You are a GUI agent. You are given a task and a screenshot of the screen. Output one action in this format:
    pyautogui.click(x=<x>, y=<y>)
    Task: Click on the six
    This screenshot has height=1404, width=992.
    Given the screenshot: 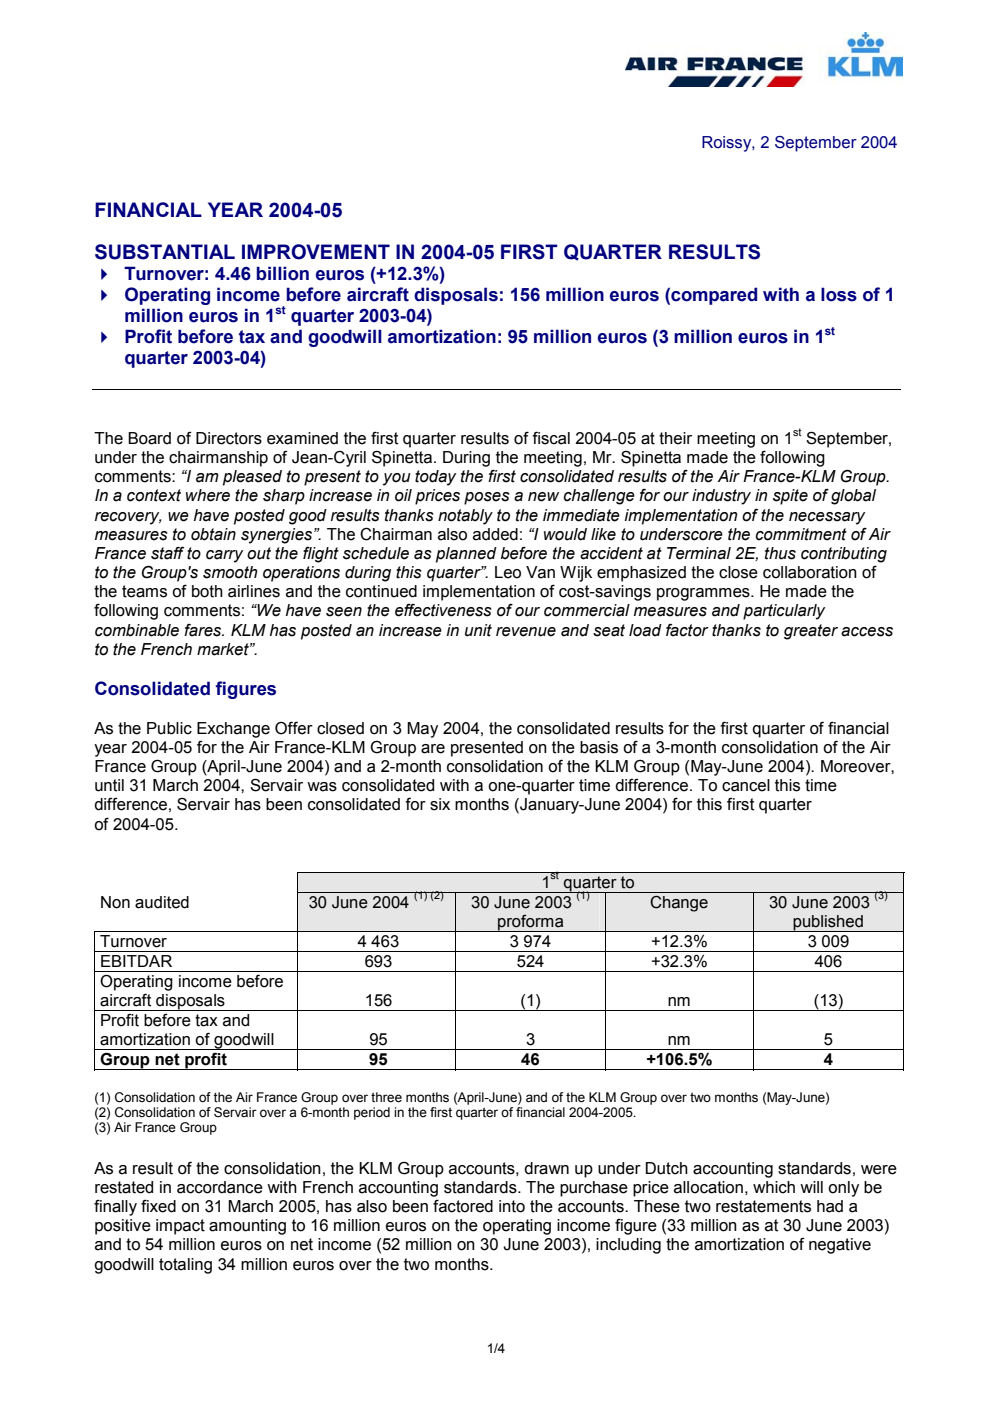 What is the action you would take?
    pyautogui.click(x=440, y=804)
